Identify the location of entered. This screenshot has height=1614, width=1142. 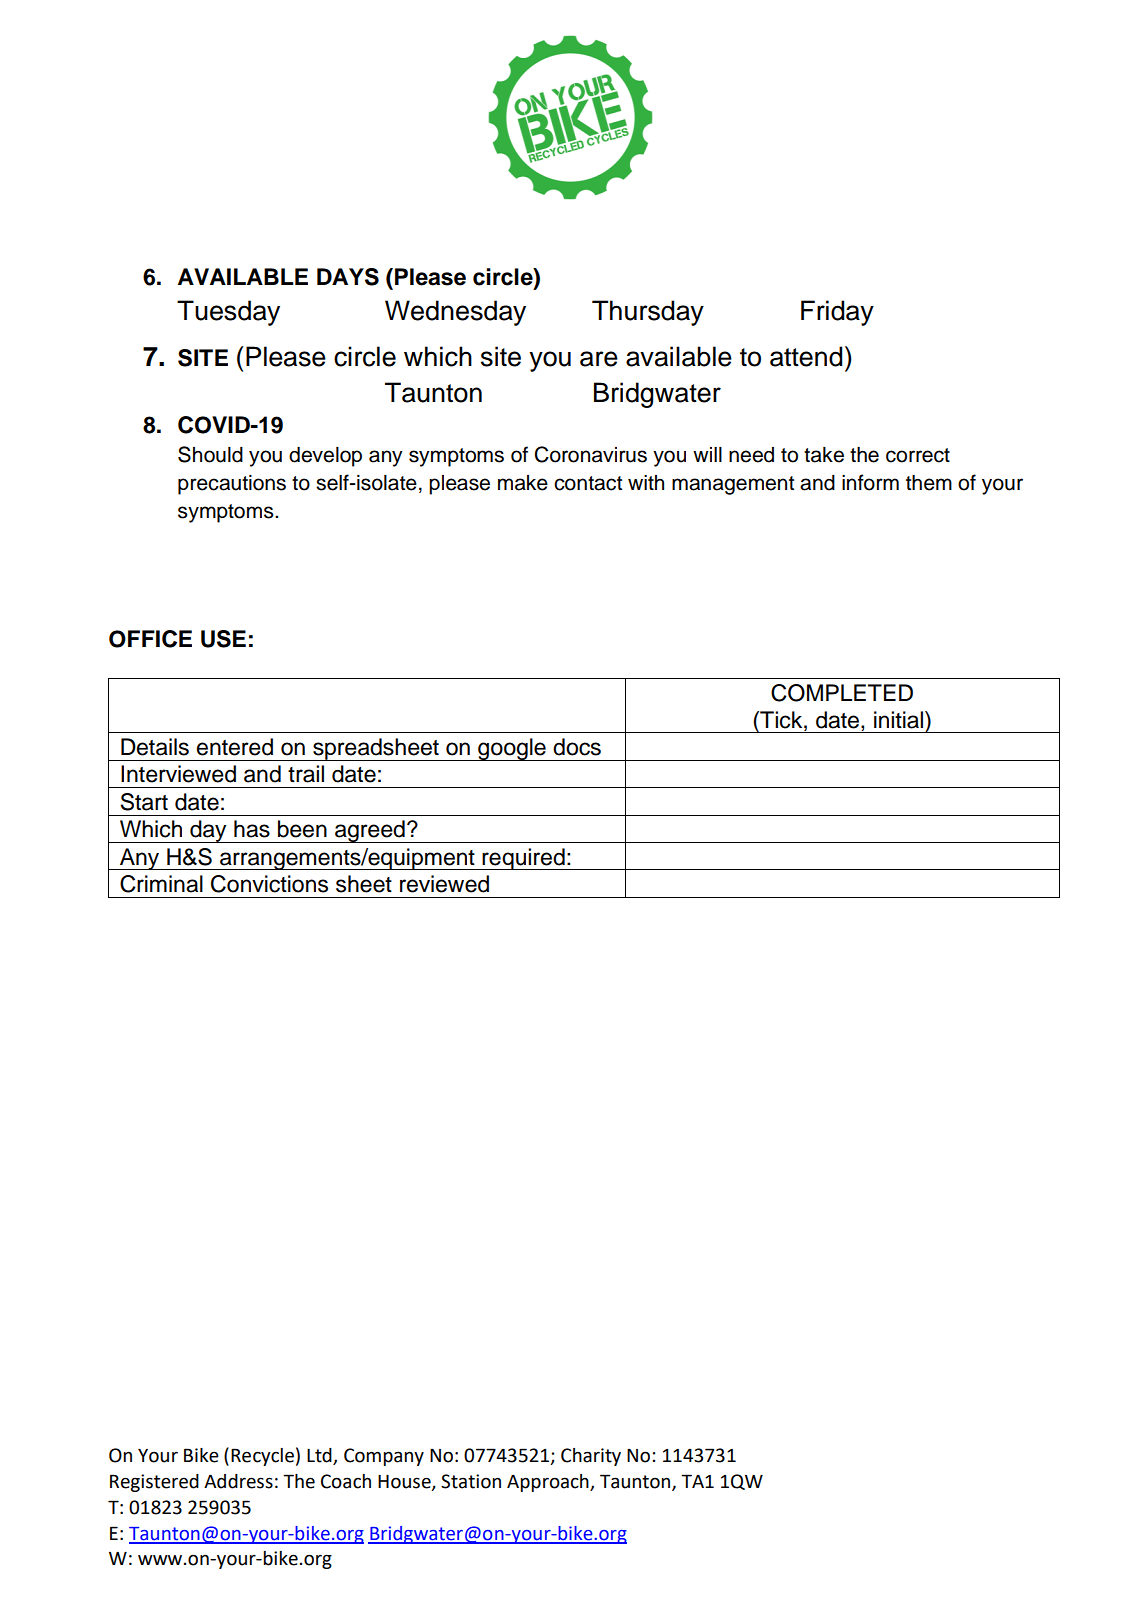
(235, 747).
